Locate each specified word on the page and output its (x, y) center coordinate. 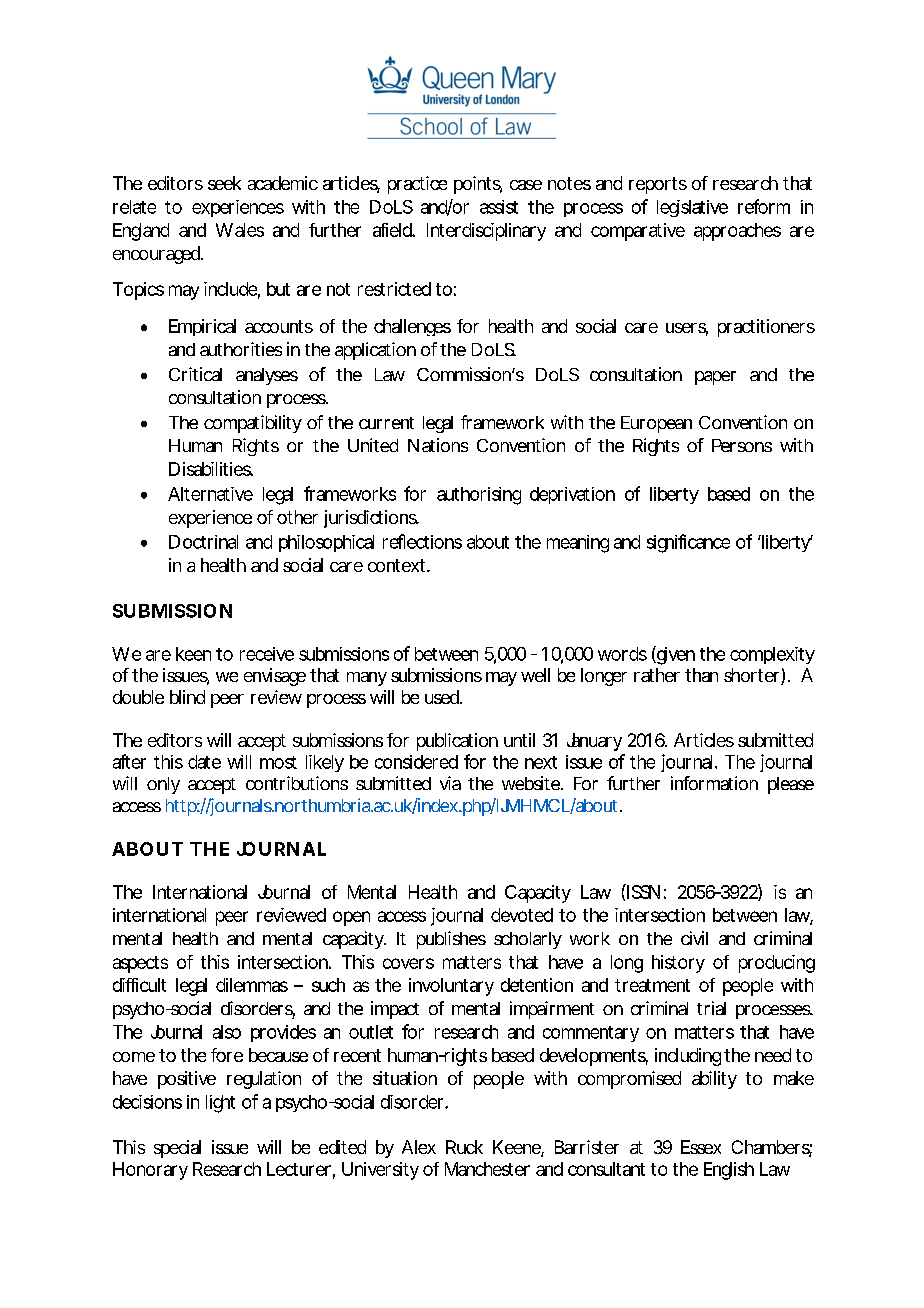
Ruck (464, 1147)
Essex (701, 1147)
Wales (240, 230)
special (177, 1149)
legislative (692, 208)
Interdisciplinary (486, 232)
